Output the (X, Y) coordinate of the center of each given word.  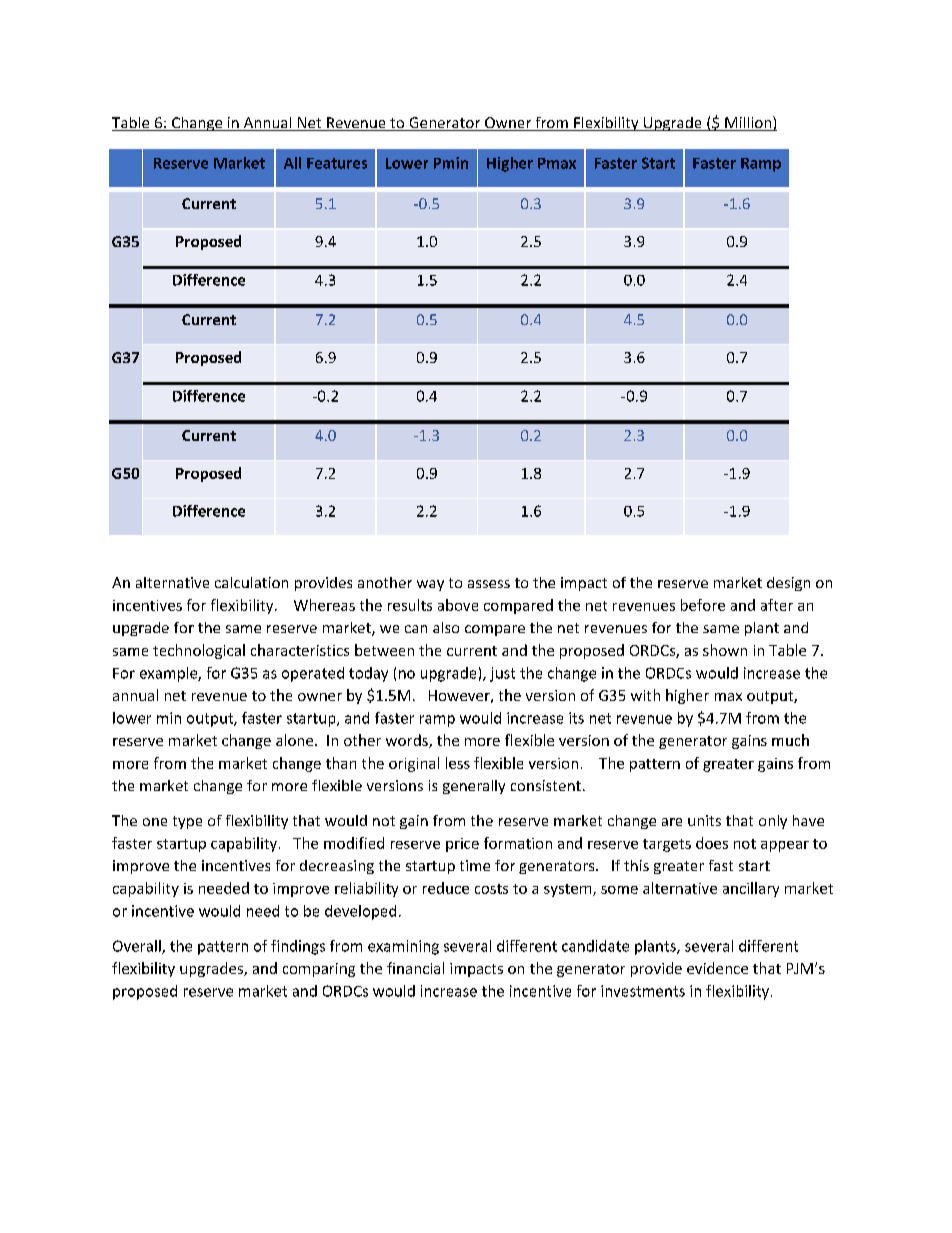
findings (298, 947)
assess (489, 584)
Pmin (451, 163)
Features (337, 163)
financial (415, 968)
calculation (251, 582)
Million (748, 123)
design (788, 584)
